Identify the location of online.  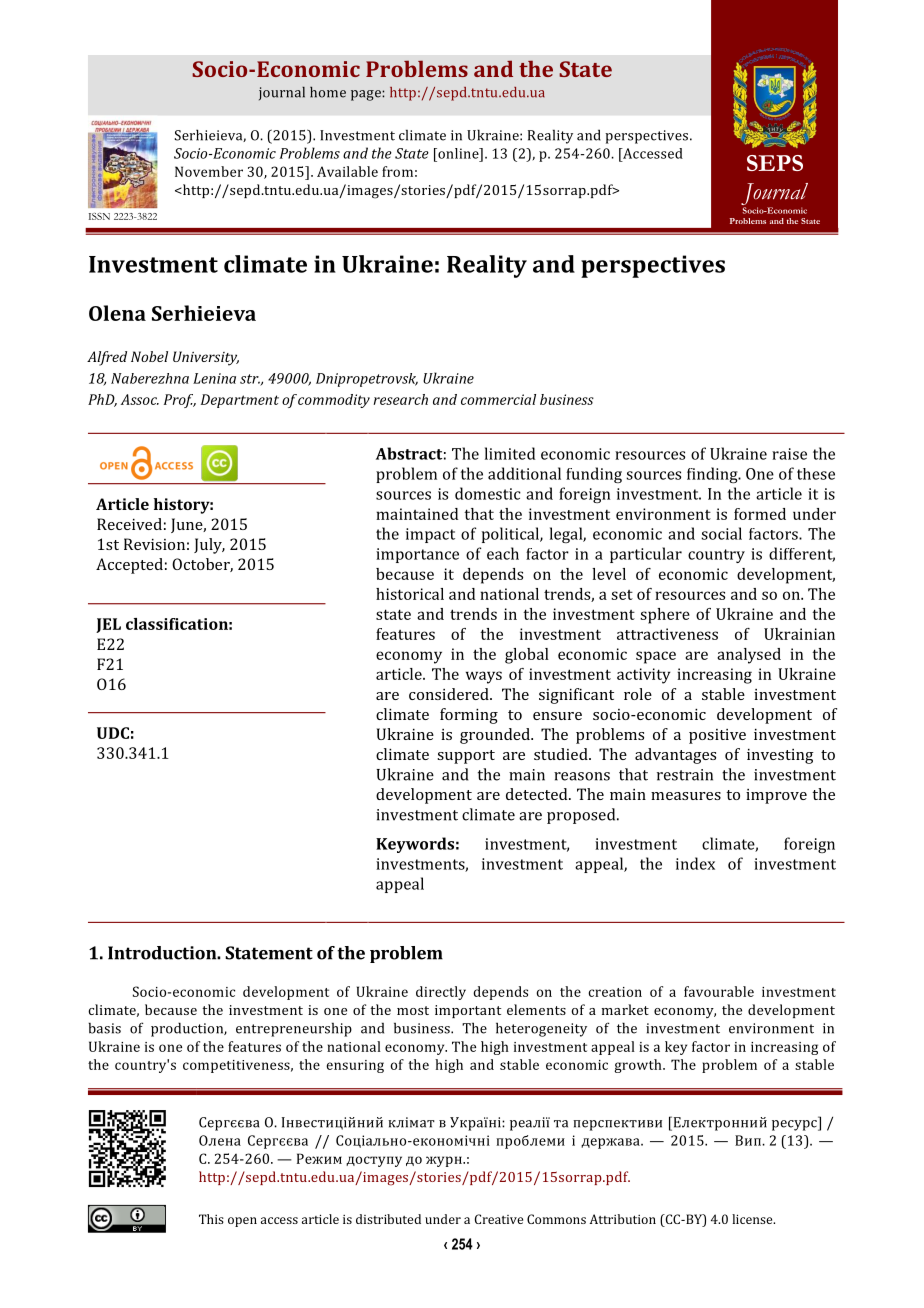
(458, 153).
